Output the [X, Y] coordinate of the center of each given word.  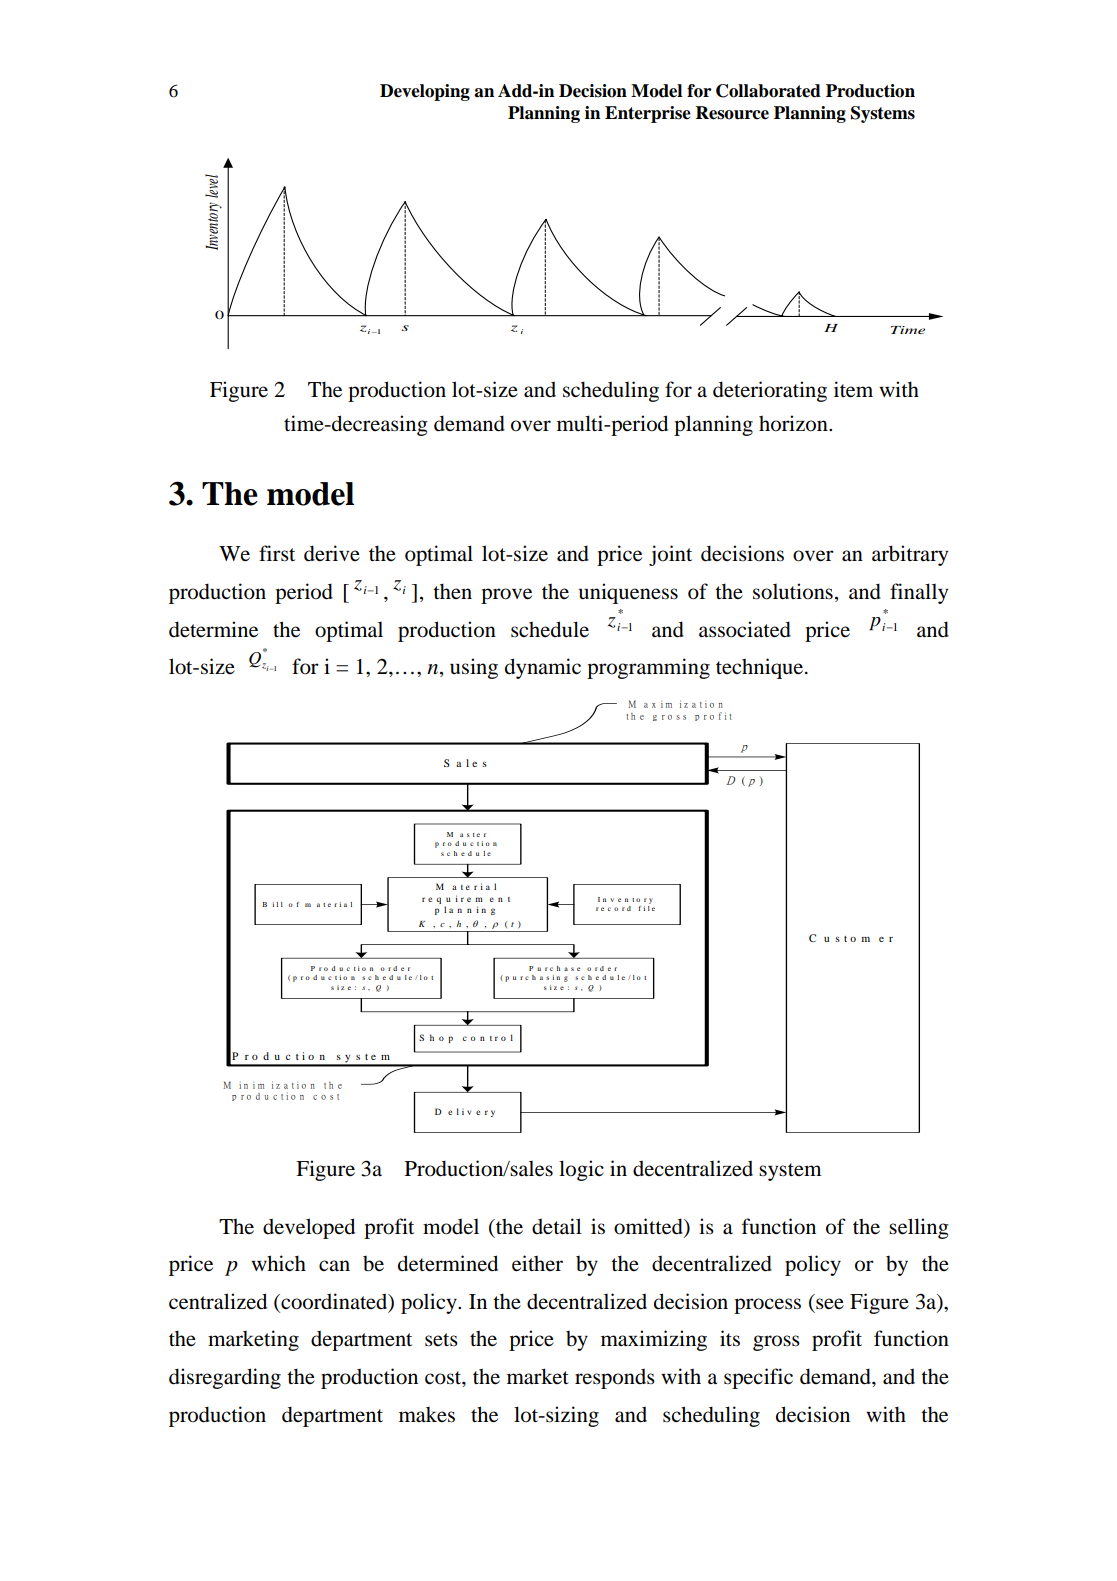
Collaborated [768, 91]
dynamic [543, 668]
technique [761, 668]
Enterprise [648, 114]
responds [615, 1378]
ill [277, 904]
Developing [425, 92]
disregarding [225, 1378]
